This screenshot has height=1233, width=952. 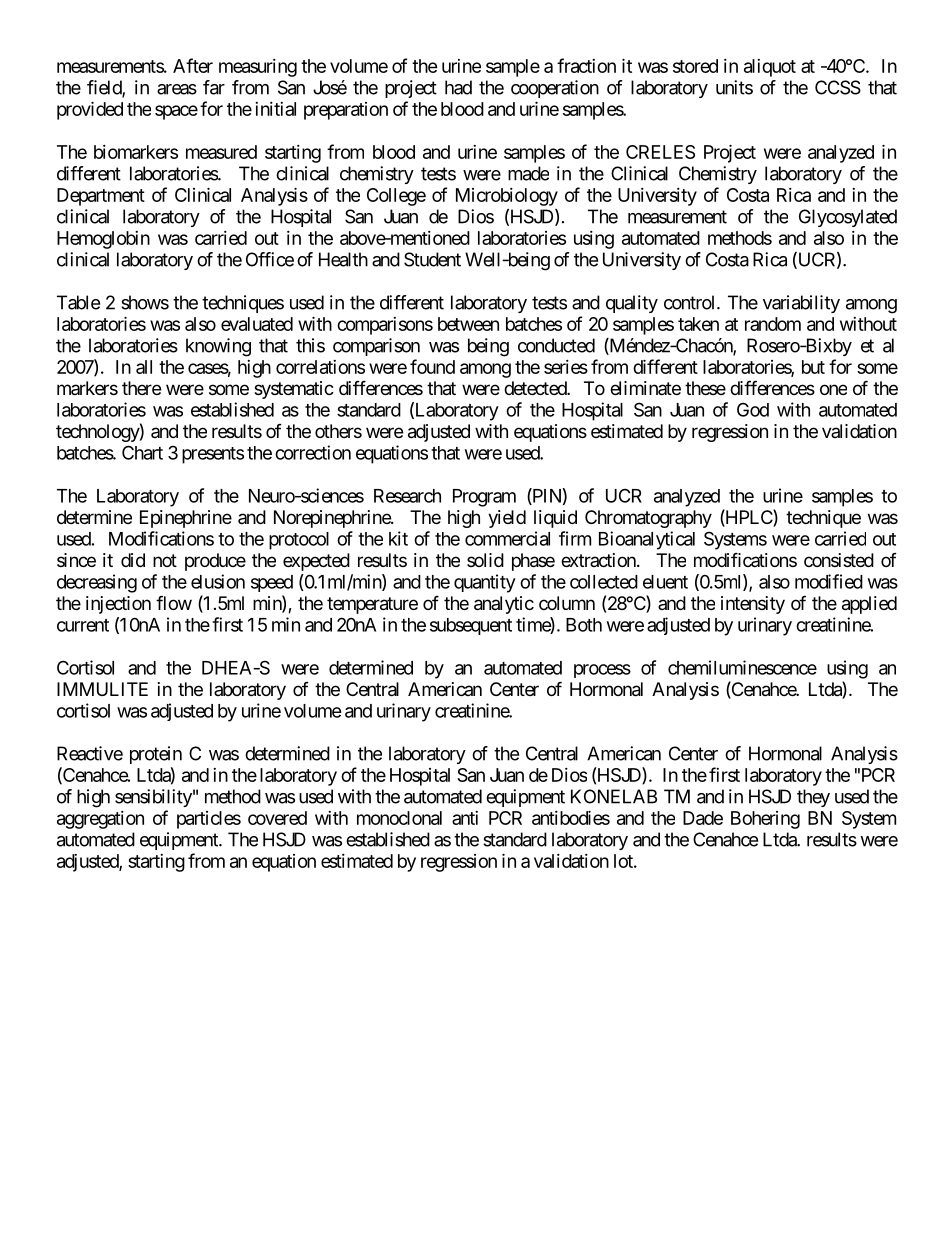 What do you see at coordinates (432, 259) in the screenshot?
I see `Student` at bounding box center [432, 259].
